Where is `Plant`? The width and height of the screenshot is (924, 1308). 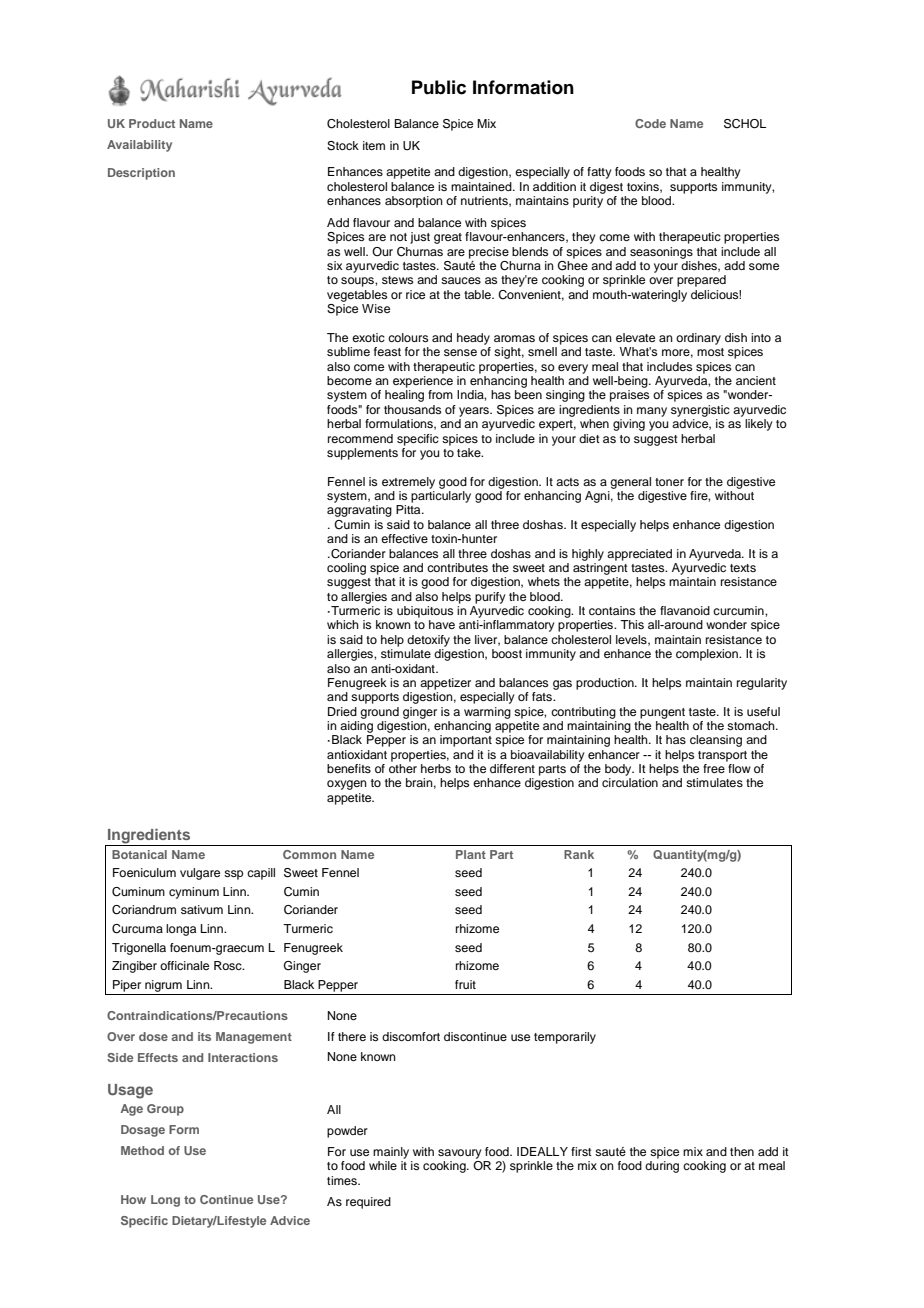 Plant is located at coordinates (471, 854).
